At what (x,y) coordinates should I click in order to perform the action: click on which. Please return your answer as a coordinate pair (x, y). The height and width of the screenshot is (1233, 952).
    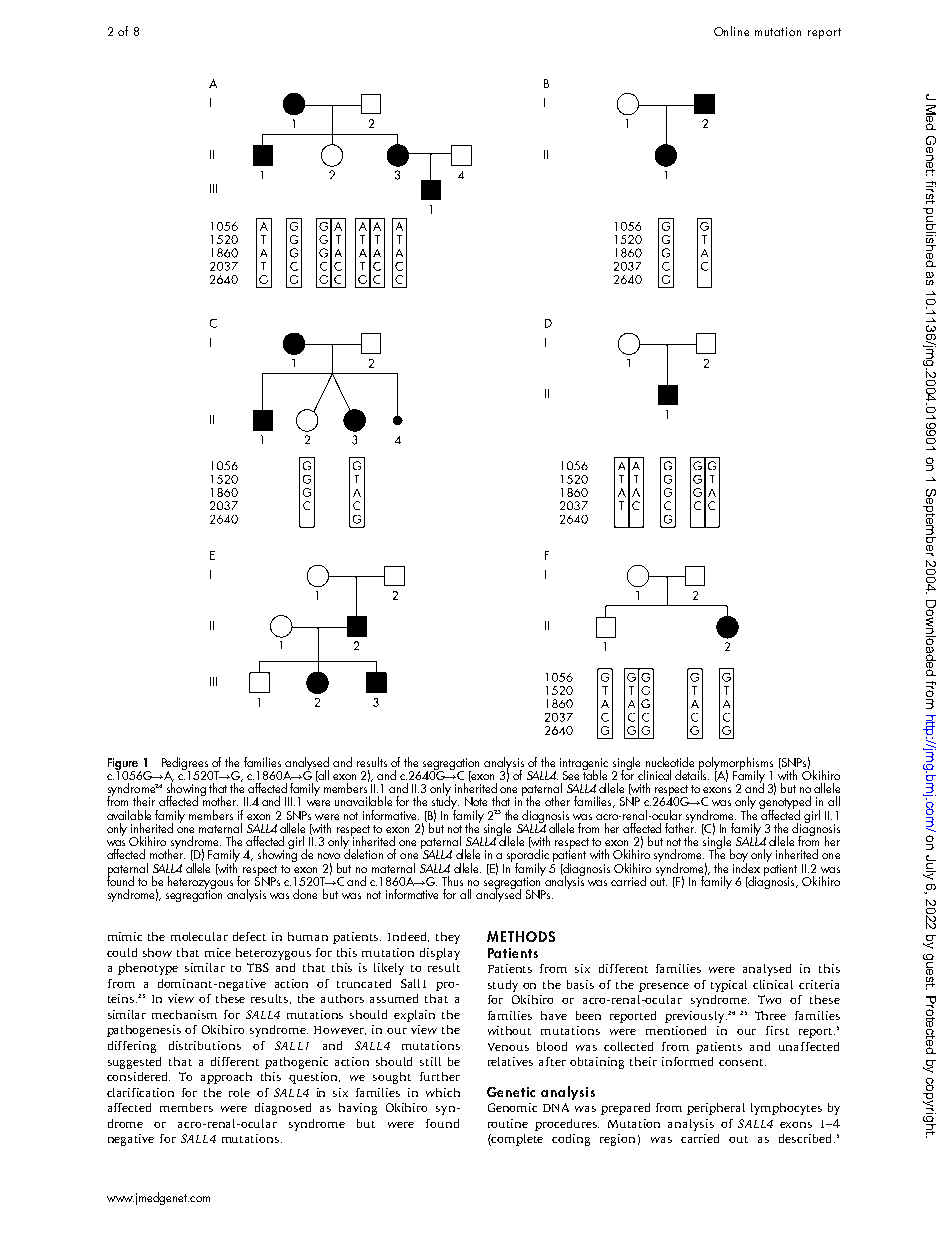
    Looking at the image, I should click on (443, 1092).
